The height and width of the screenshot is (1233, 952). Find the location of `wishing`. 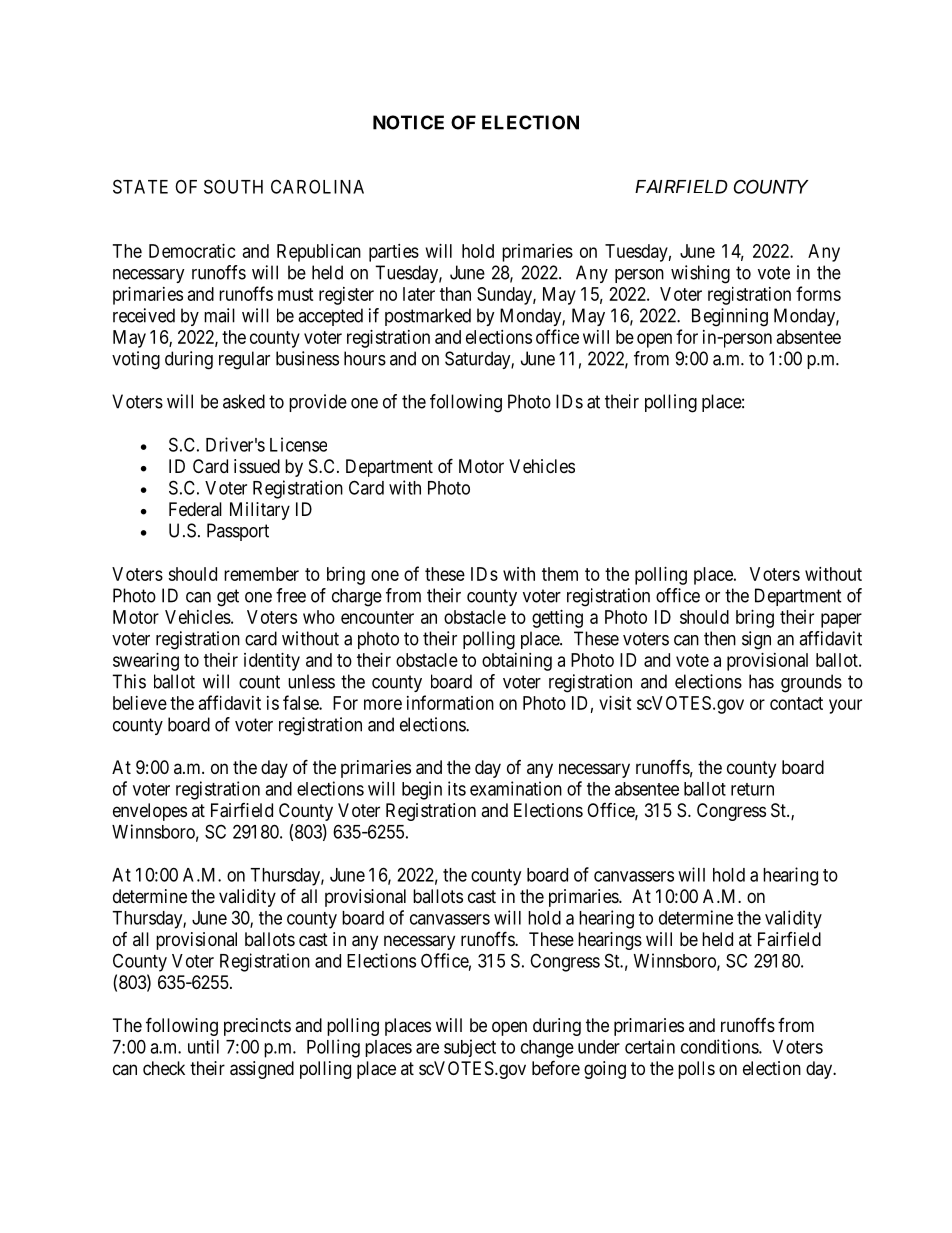

wishing is located at coordinates (700, 274).
